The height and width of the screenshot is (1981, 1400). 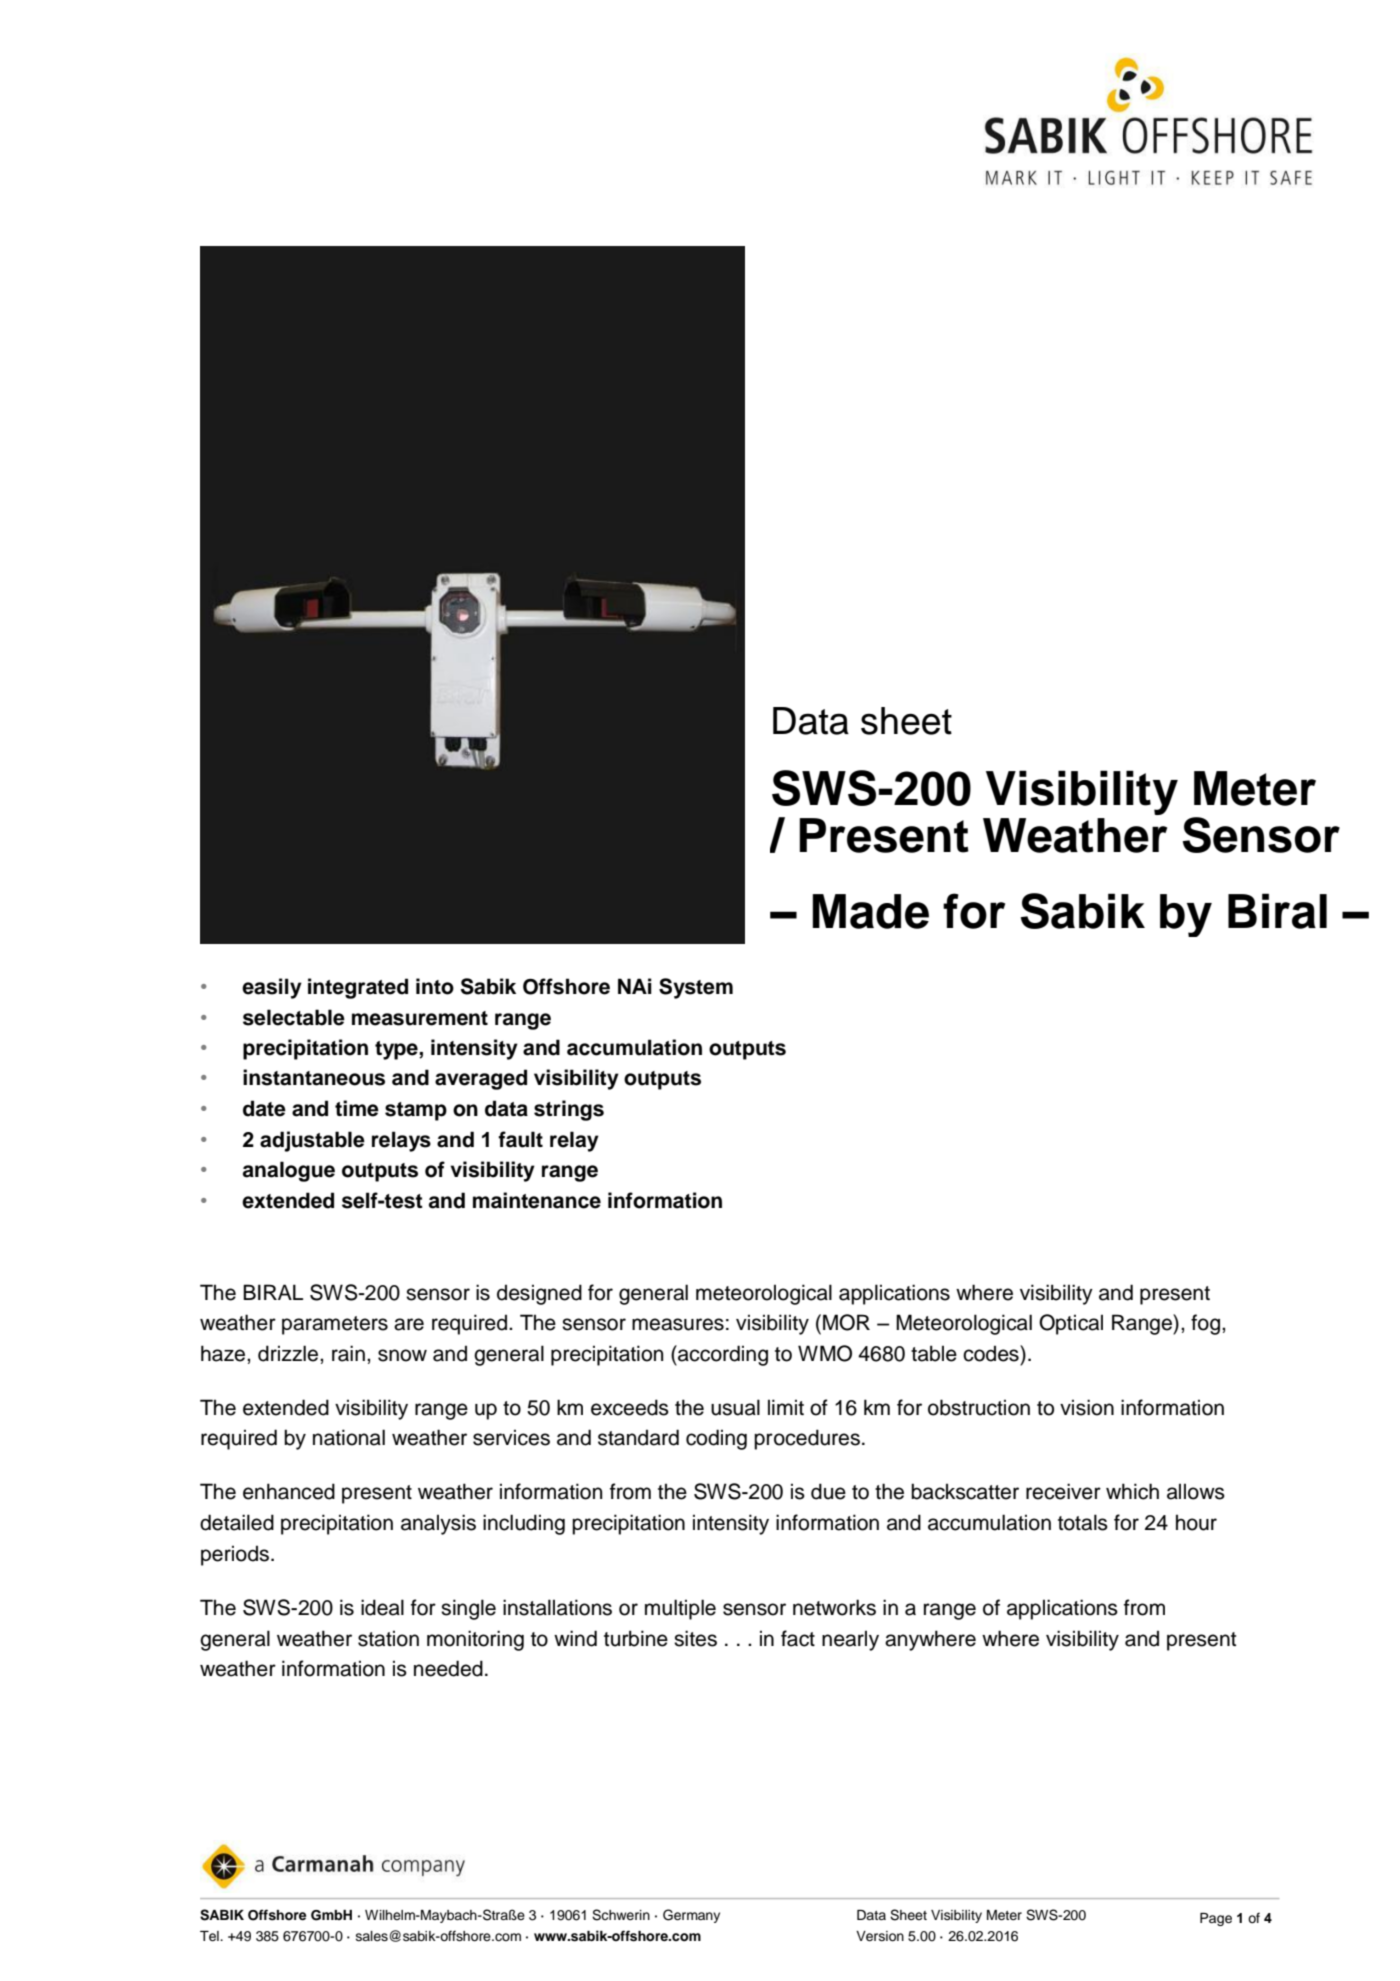 What do you see at coordinates (1083, 1522) in the screenshot?
I see `totals` at bounding box center [1083, 1522].
